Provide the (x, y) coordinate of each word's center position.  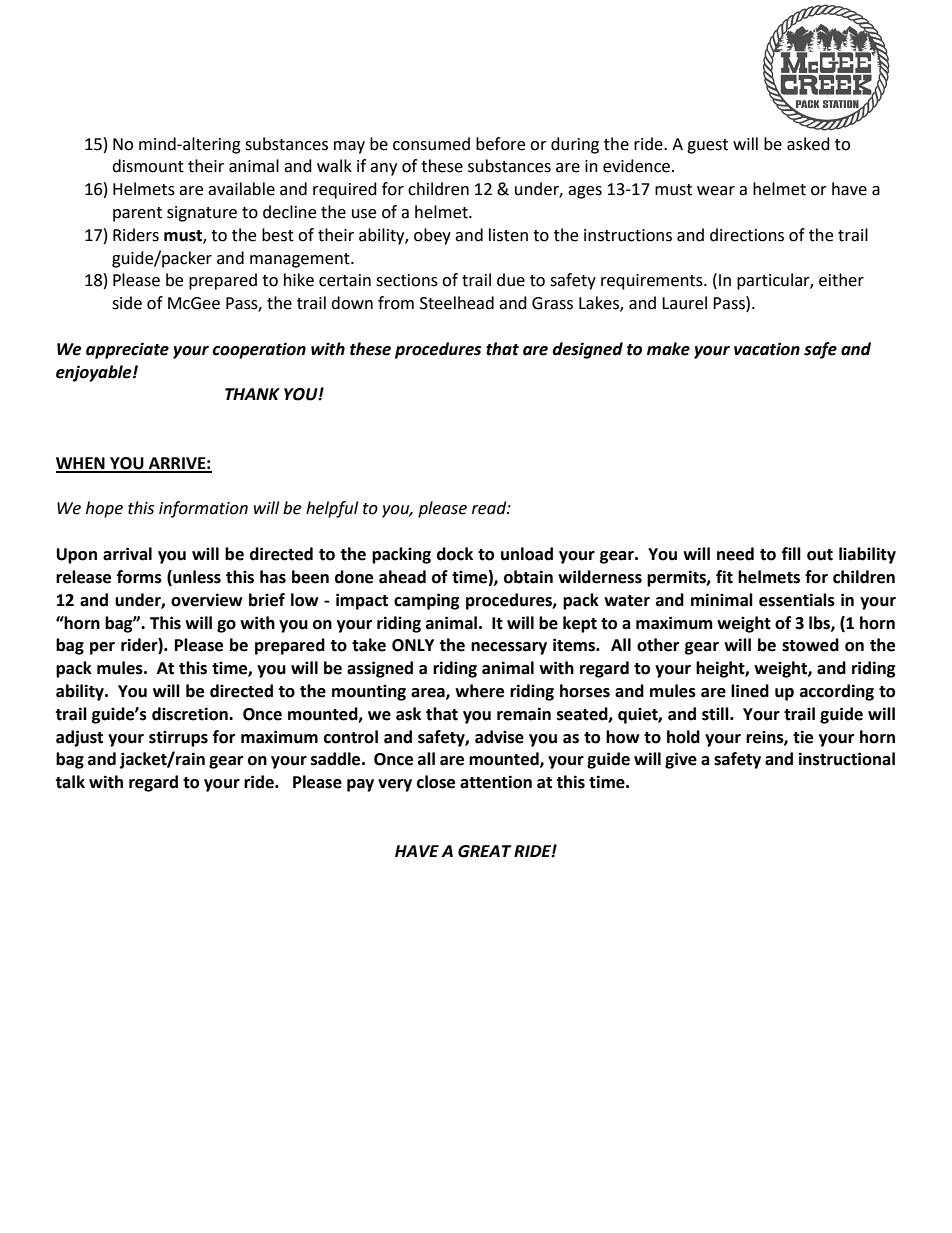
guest (707, 146)
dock (455, 554)
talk (70, 782)
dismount (148, 166)
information (203, 509)
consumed (431, 144)
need (735, 554)
